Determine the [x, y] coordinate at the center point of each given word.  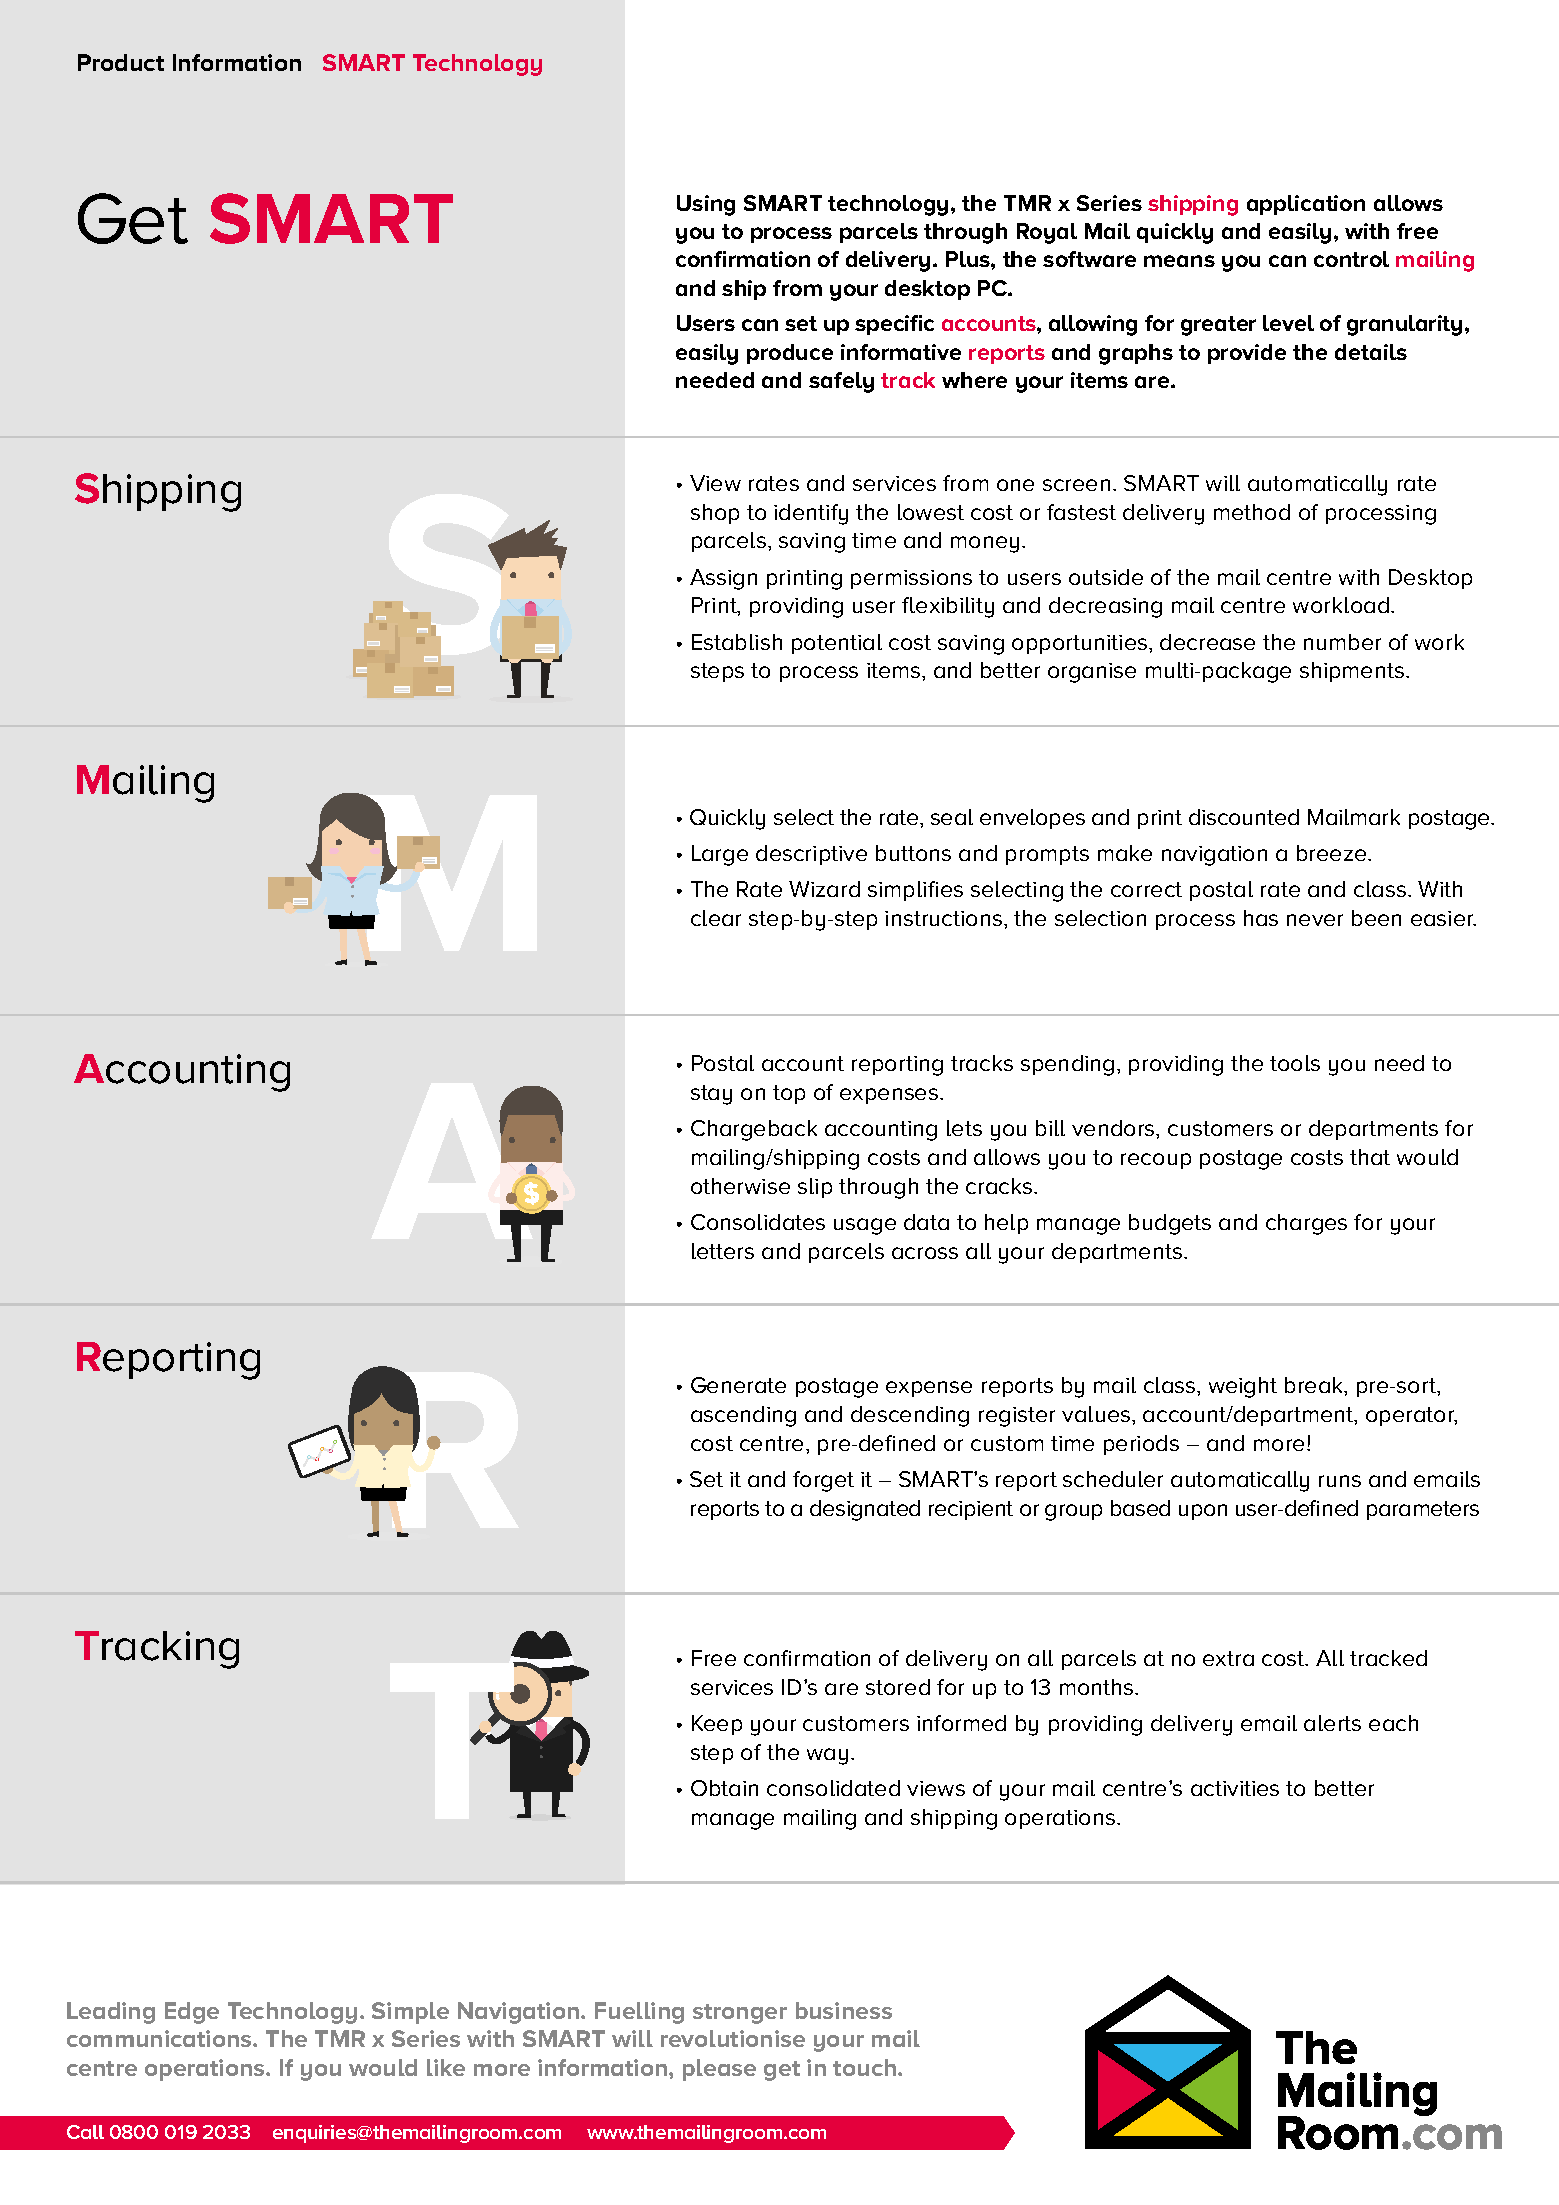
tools [1295, 1063]
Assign [723, 579]
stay [711, 1095]
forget [823, 1481]
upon [1203, 1512]
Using [706, 205]
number [1342, 642]
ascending [743, 1416]
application [1306, 205]
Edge [192, 2013]
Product [121, 62]
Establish [737, 642]
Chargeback [754, 1130]
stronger [740, 2014]
